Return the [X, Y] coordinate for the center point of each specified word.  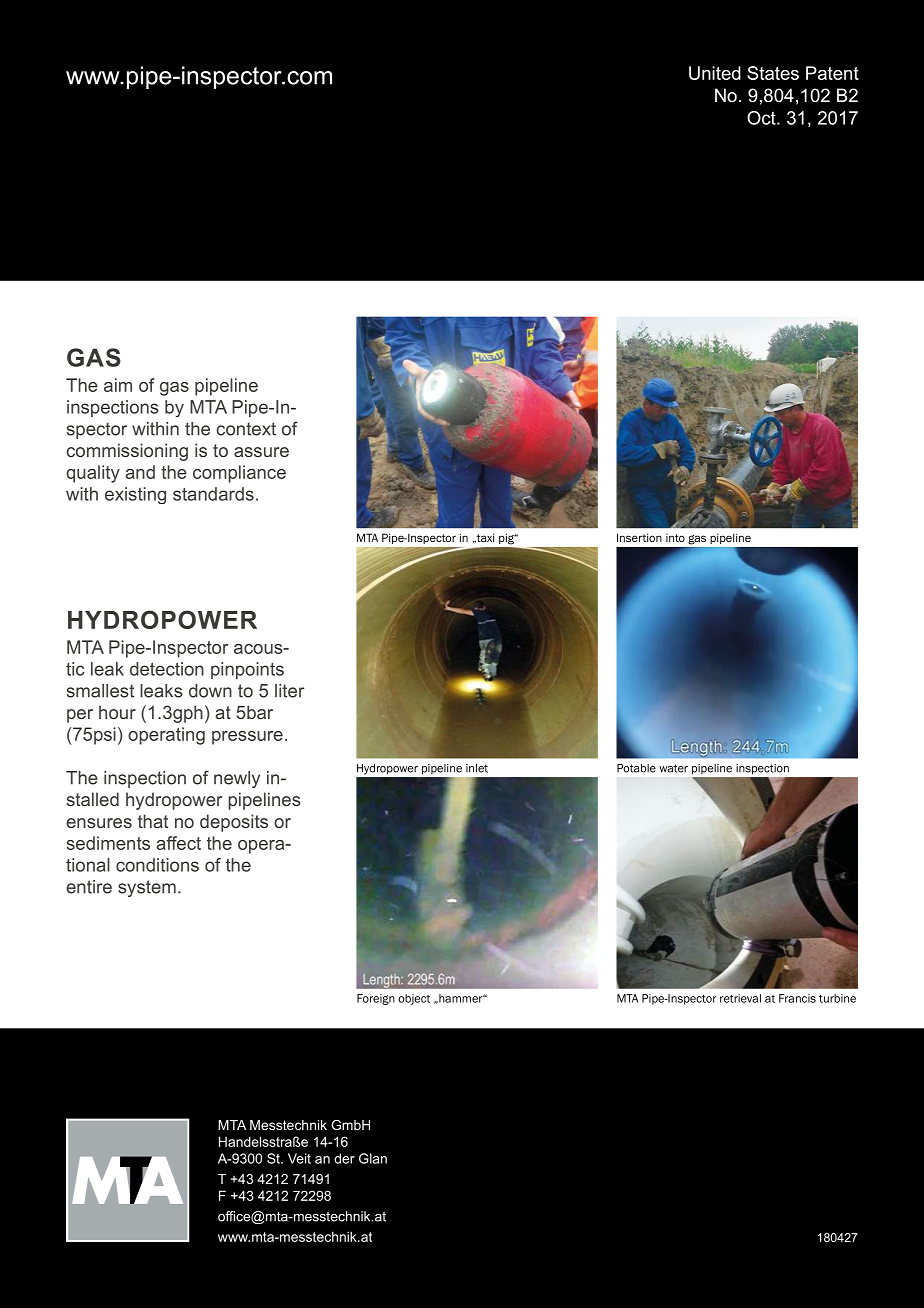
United [715, 73]
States [773, 73]
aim [118, 385]
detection [167, 669]
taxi [484, 538]
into [675, 538]
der [344, 1158]
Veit [299, 1158]
